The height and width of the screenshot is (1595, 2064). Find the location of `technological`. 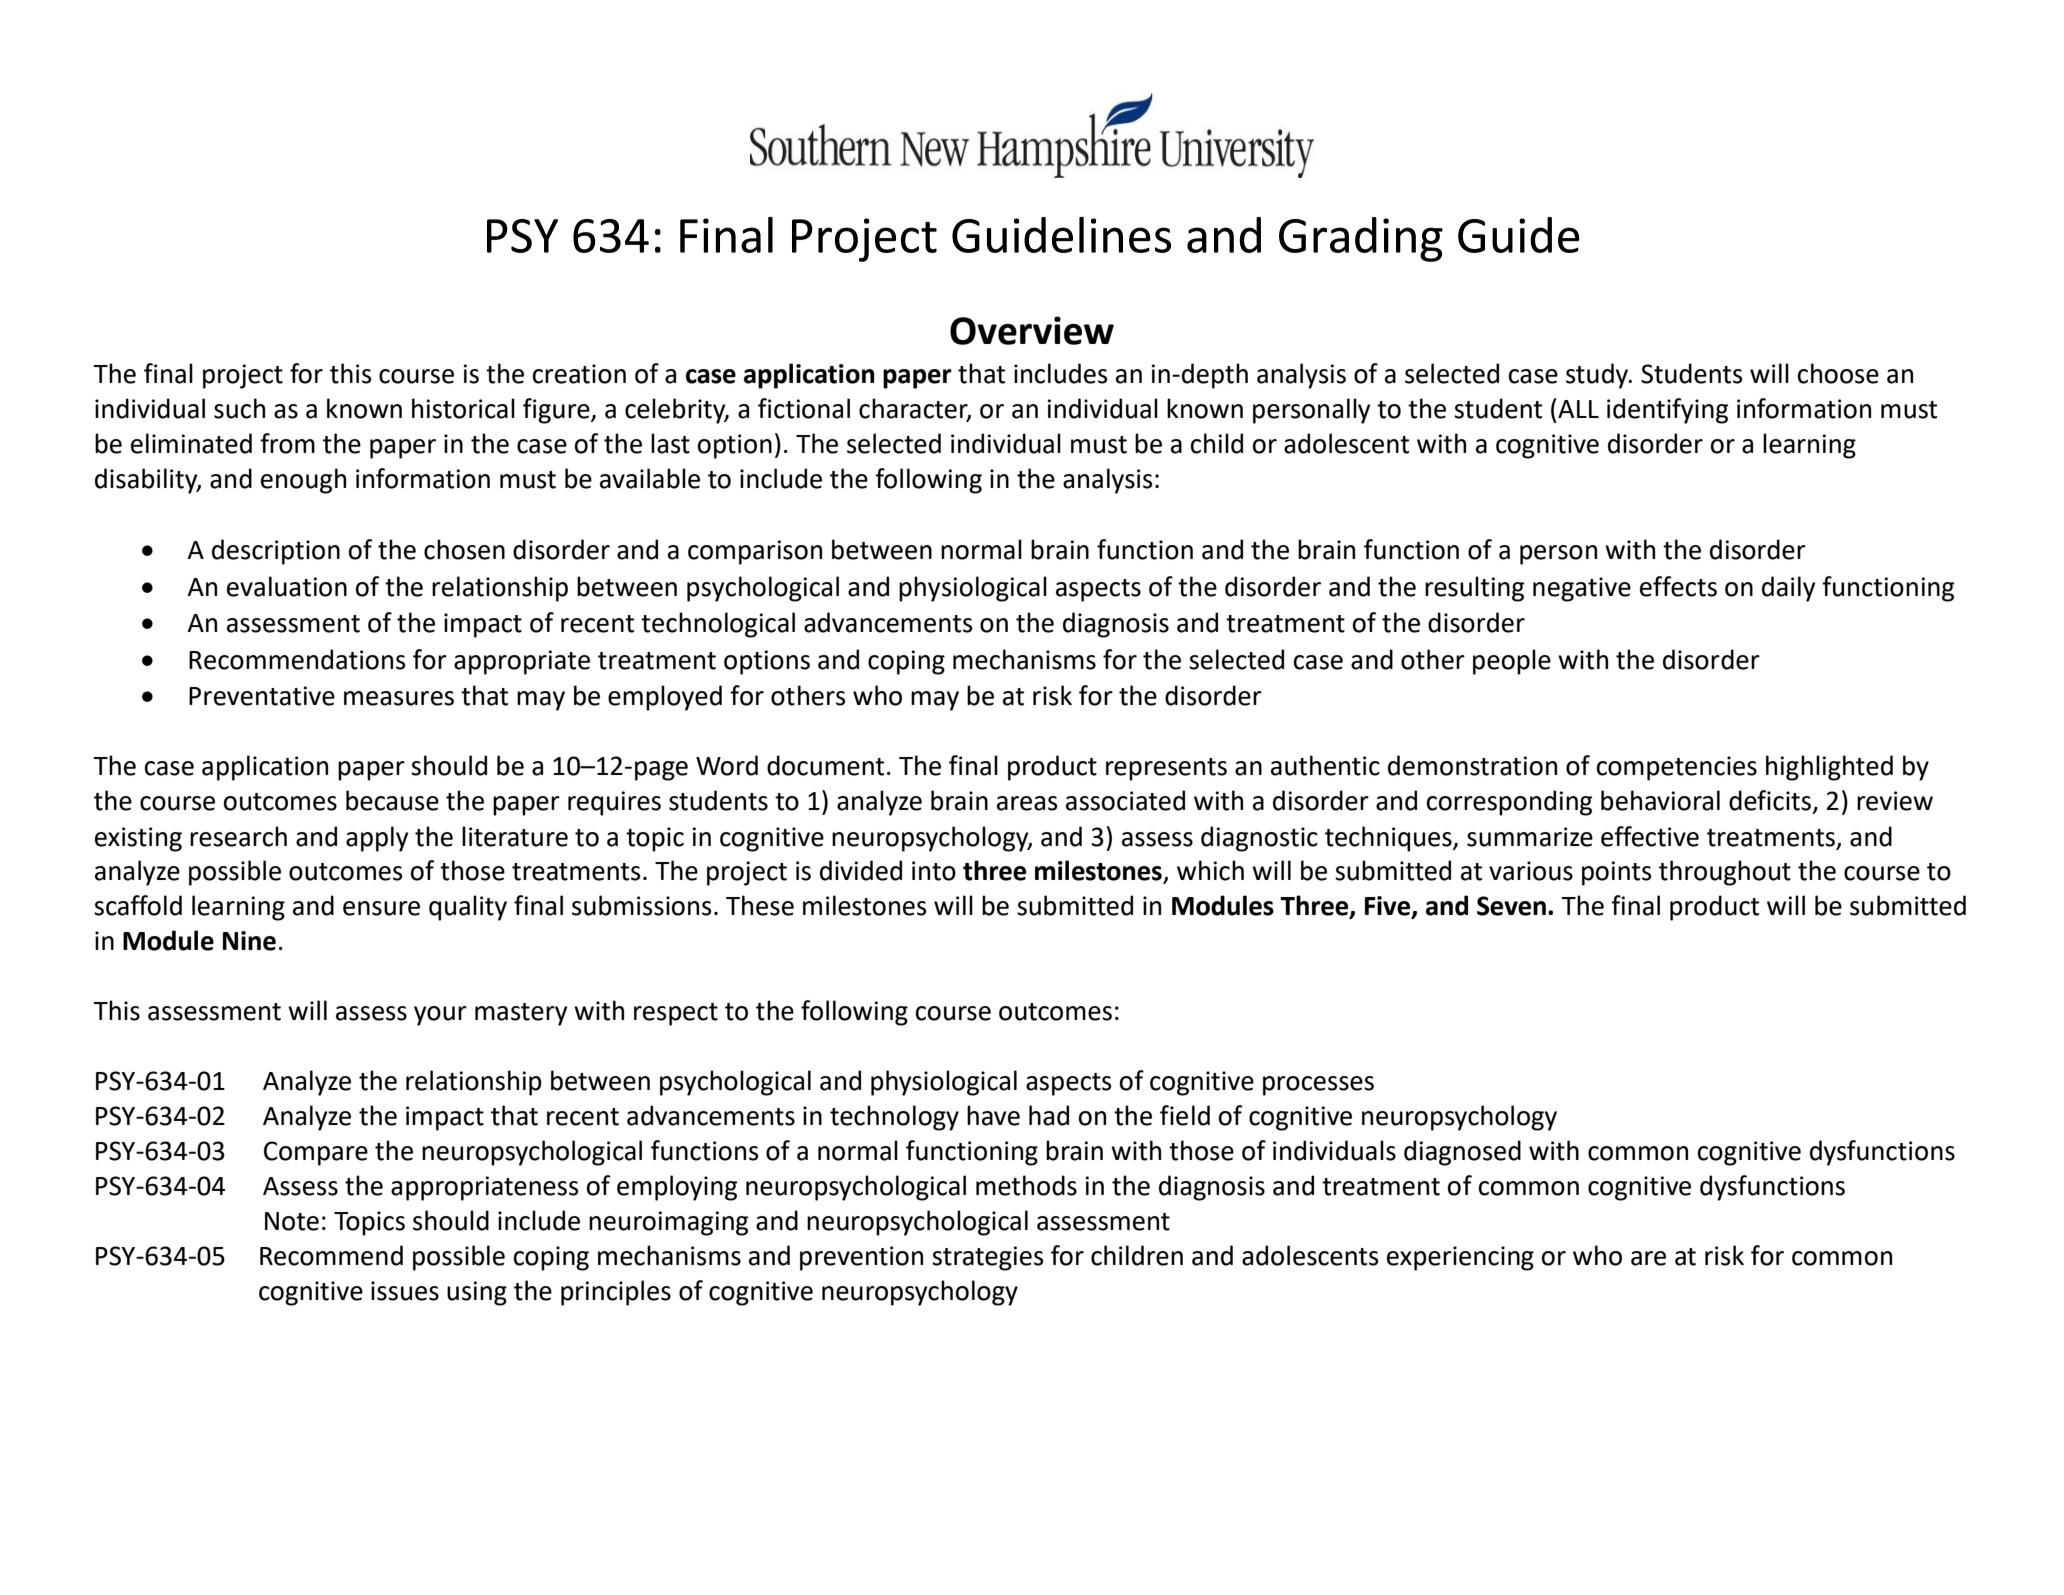

technological is located at coordinates (718, 625).
